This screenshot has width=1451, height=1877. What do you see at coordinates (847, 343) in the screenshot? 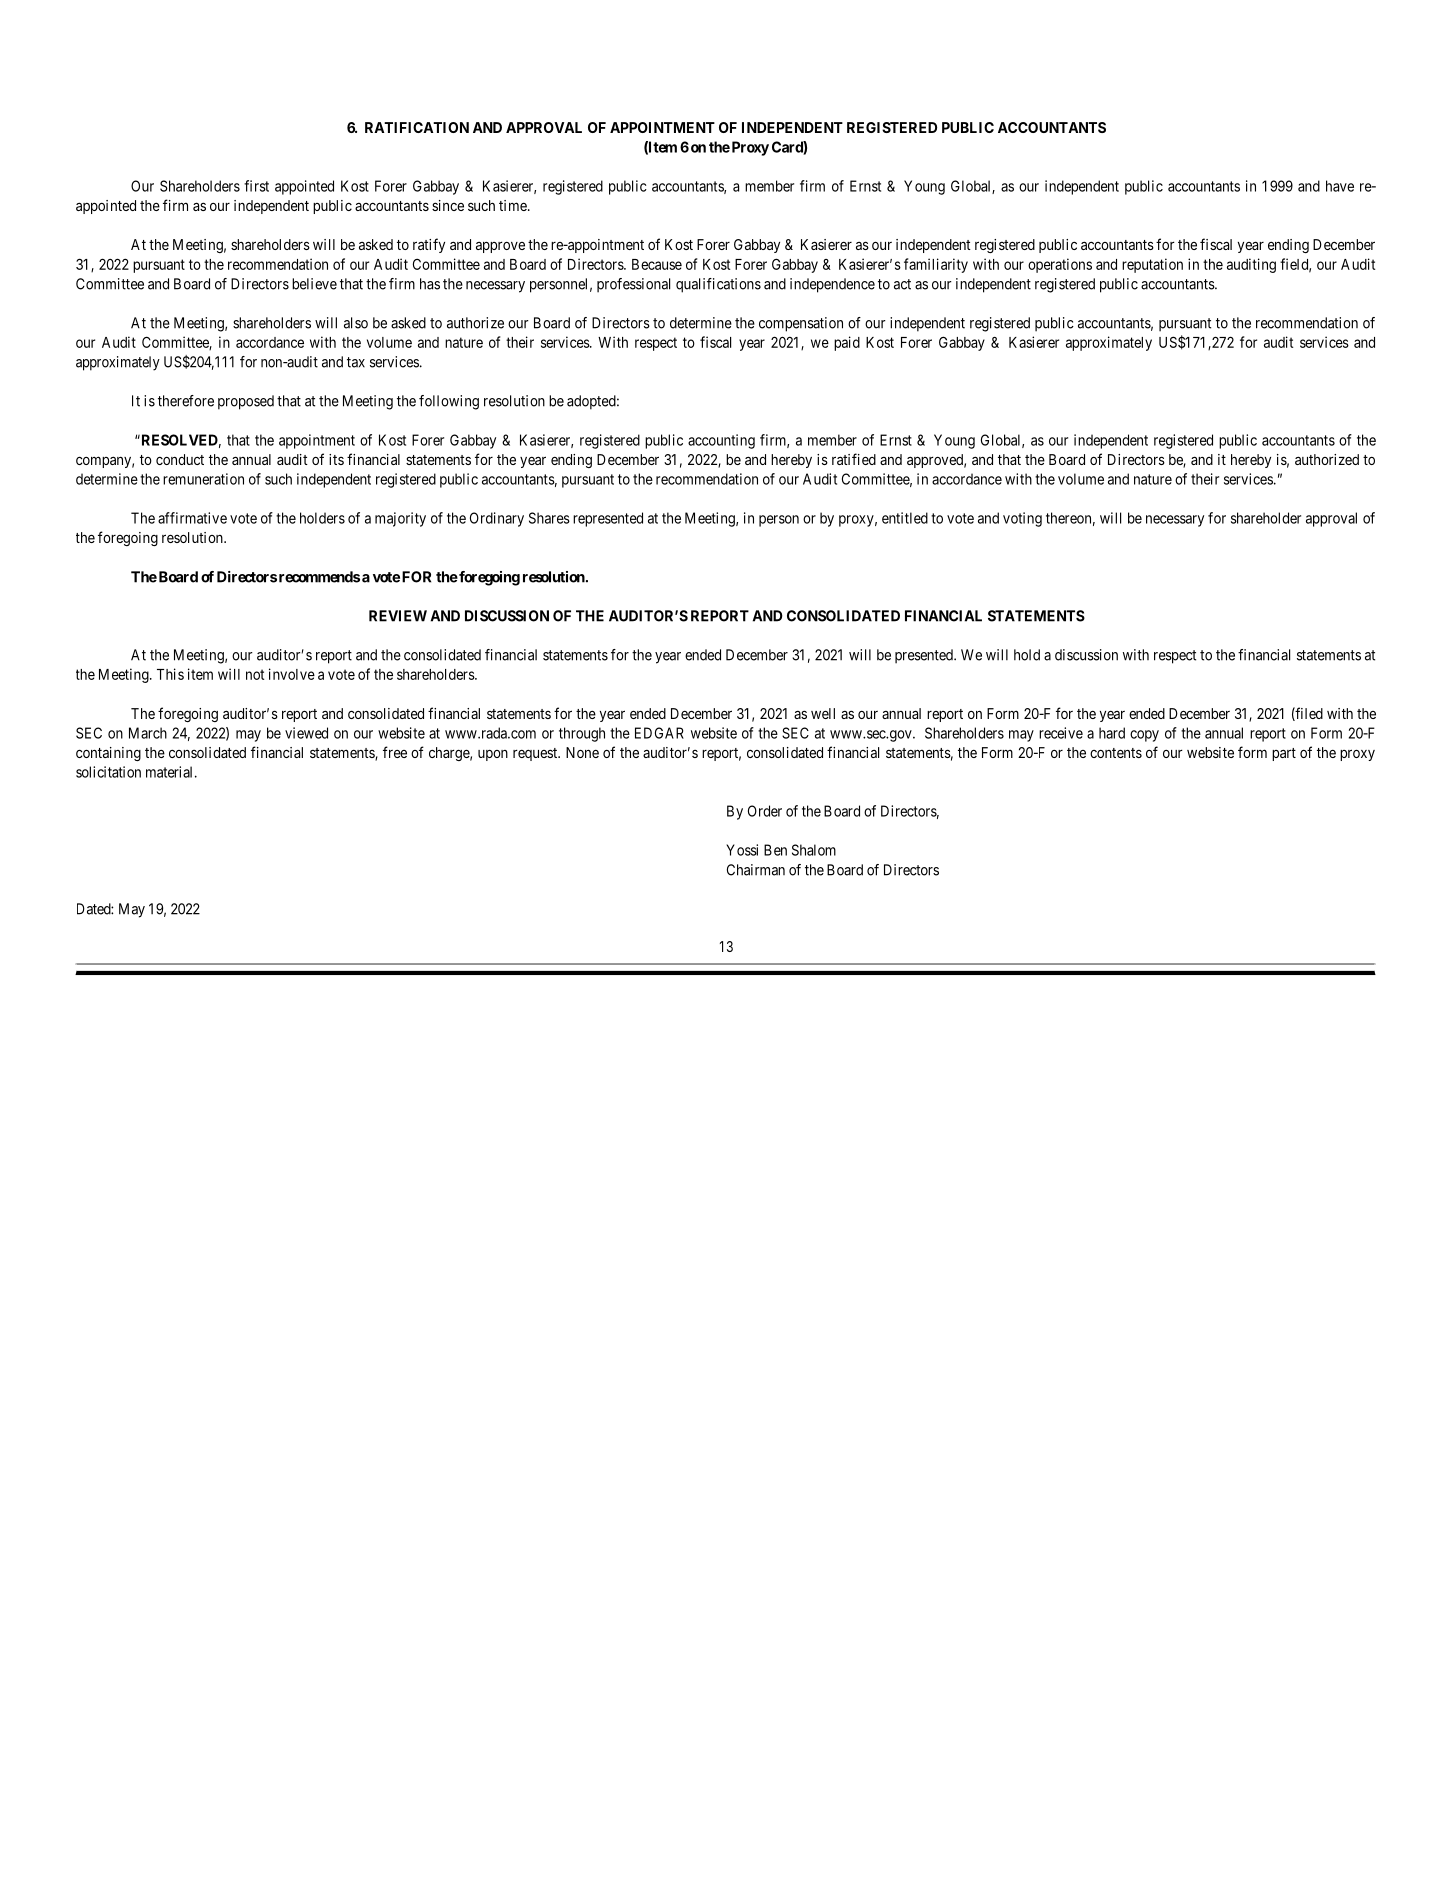
I see `paid` at bounding box center [847, 343].
